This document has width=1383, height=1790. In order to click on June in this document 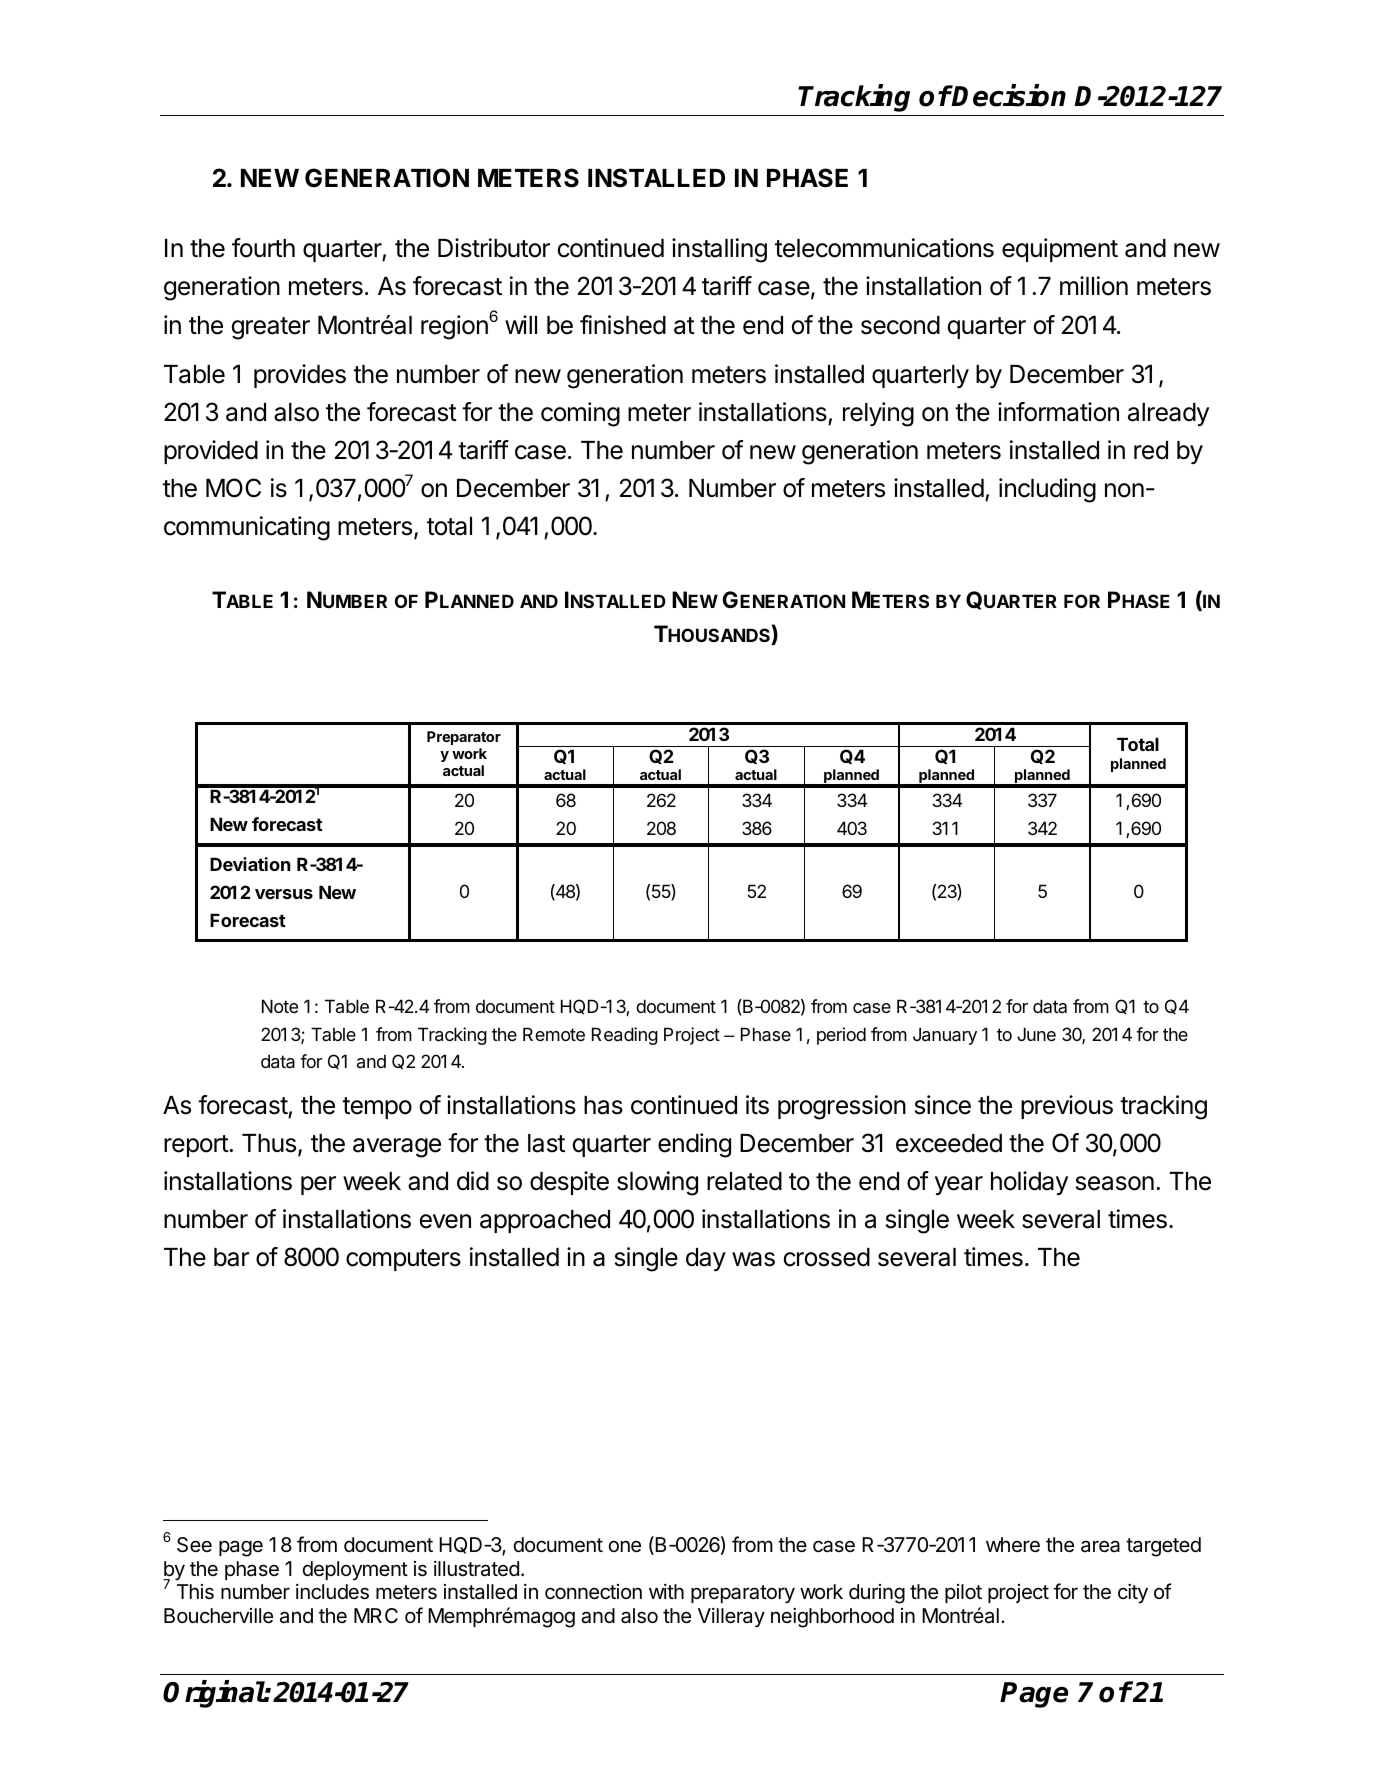, I will do `click(1036, 1034)`.
